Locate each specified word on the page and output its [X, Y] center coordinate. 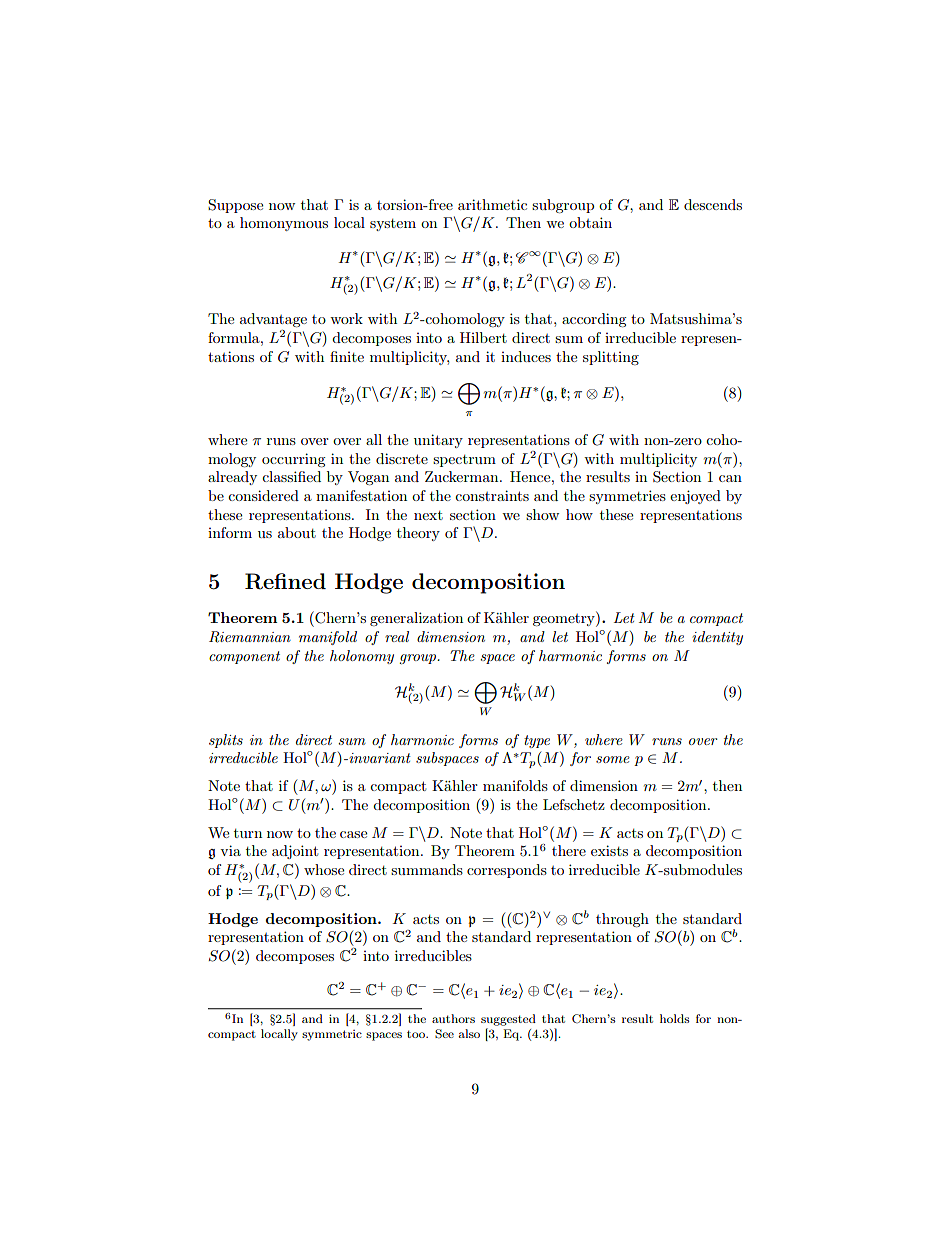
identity [717, 638]
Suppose [235, 206]
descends [713, 204]
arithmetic [492, 204]
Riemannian [250, 637]
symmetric [332, 1035]
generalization [416, 619]
